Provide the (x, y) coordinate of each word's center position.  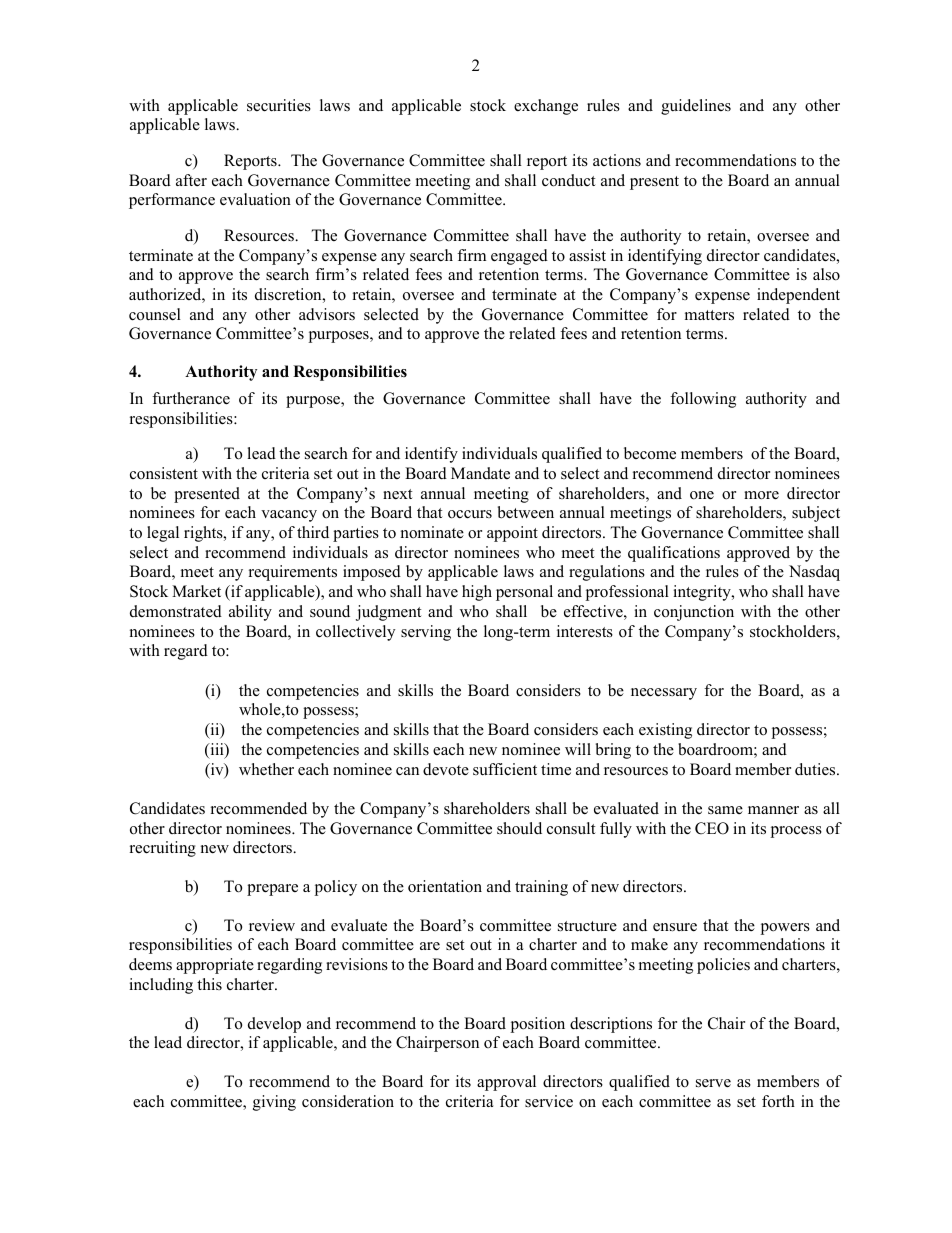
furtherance (191, 398)
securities (279, 105)
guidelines (696, 107)
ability (250, 613)
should (519, 828)
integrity (703, 593)
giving (274, 1103)
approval (506, 1083)
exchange (546, 107)
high (477, 593)
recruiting (163, 849)
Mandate (480, 473)
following (703, 400)
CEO (712, 828)
